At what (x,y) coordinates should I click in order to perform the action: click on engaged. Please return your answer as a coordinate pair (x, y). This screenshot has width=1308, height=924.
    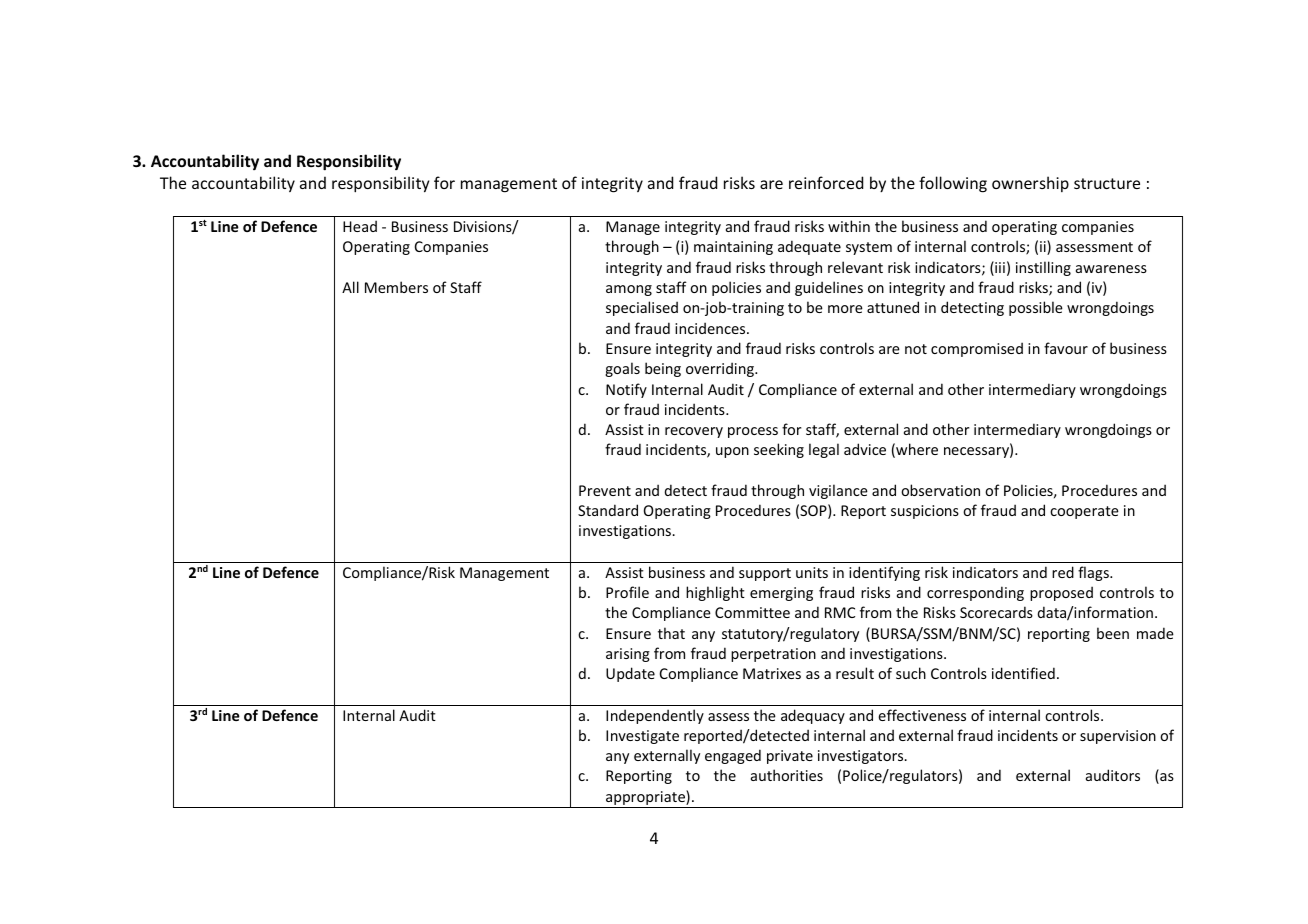
    Looking at the image, I should click on (733, 756).
